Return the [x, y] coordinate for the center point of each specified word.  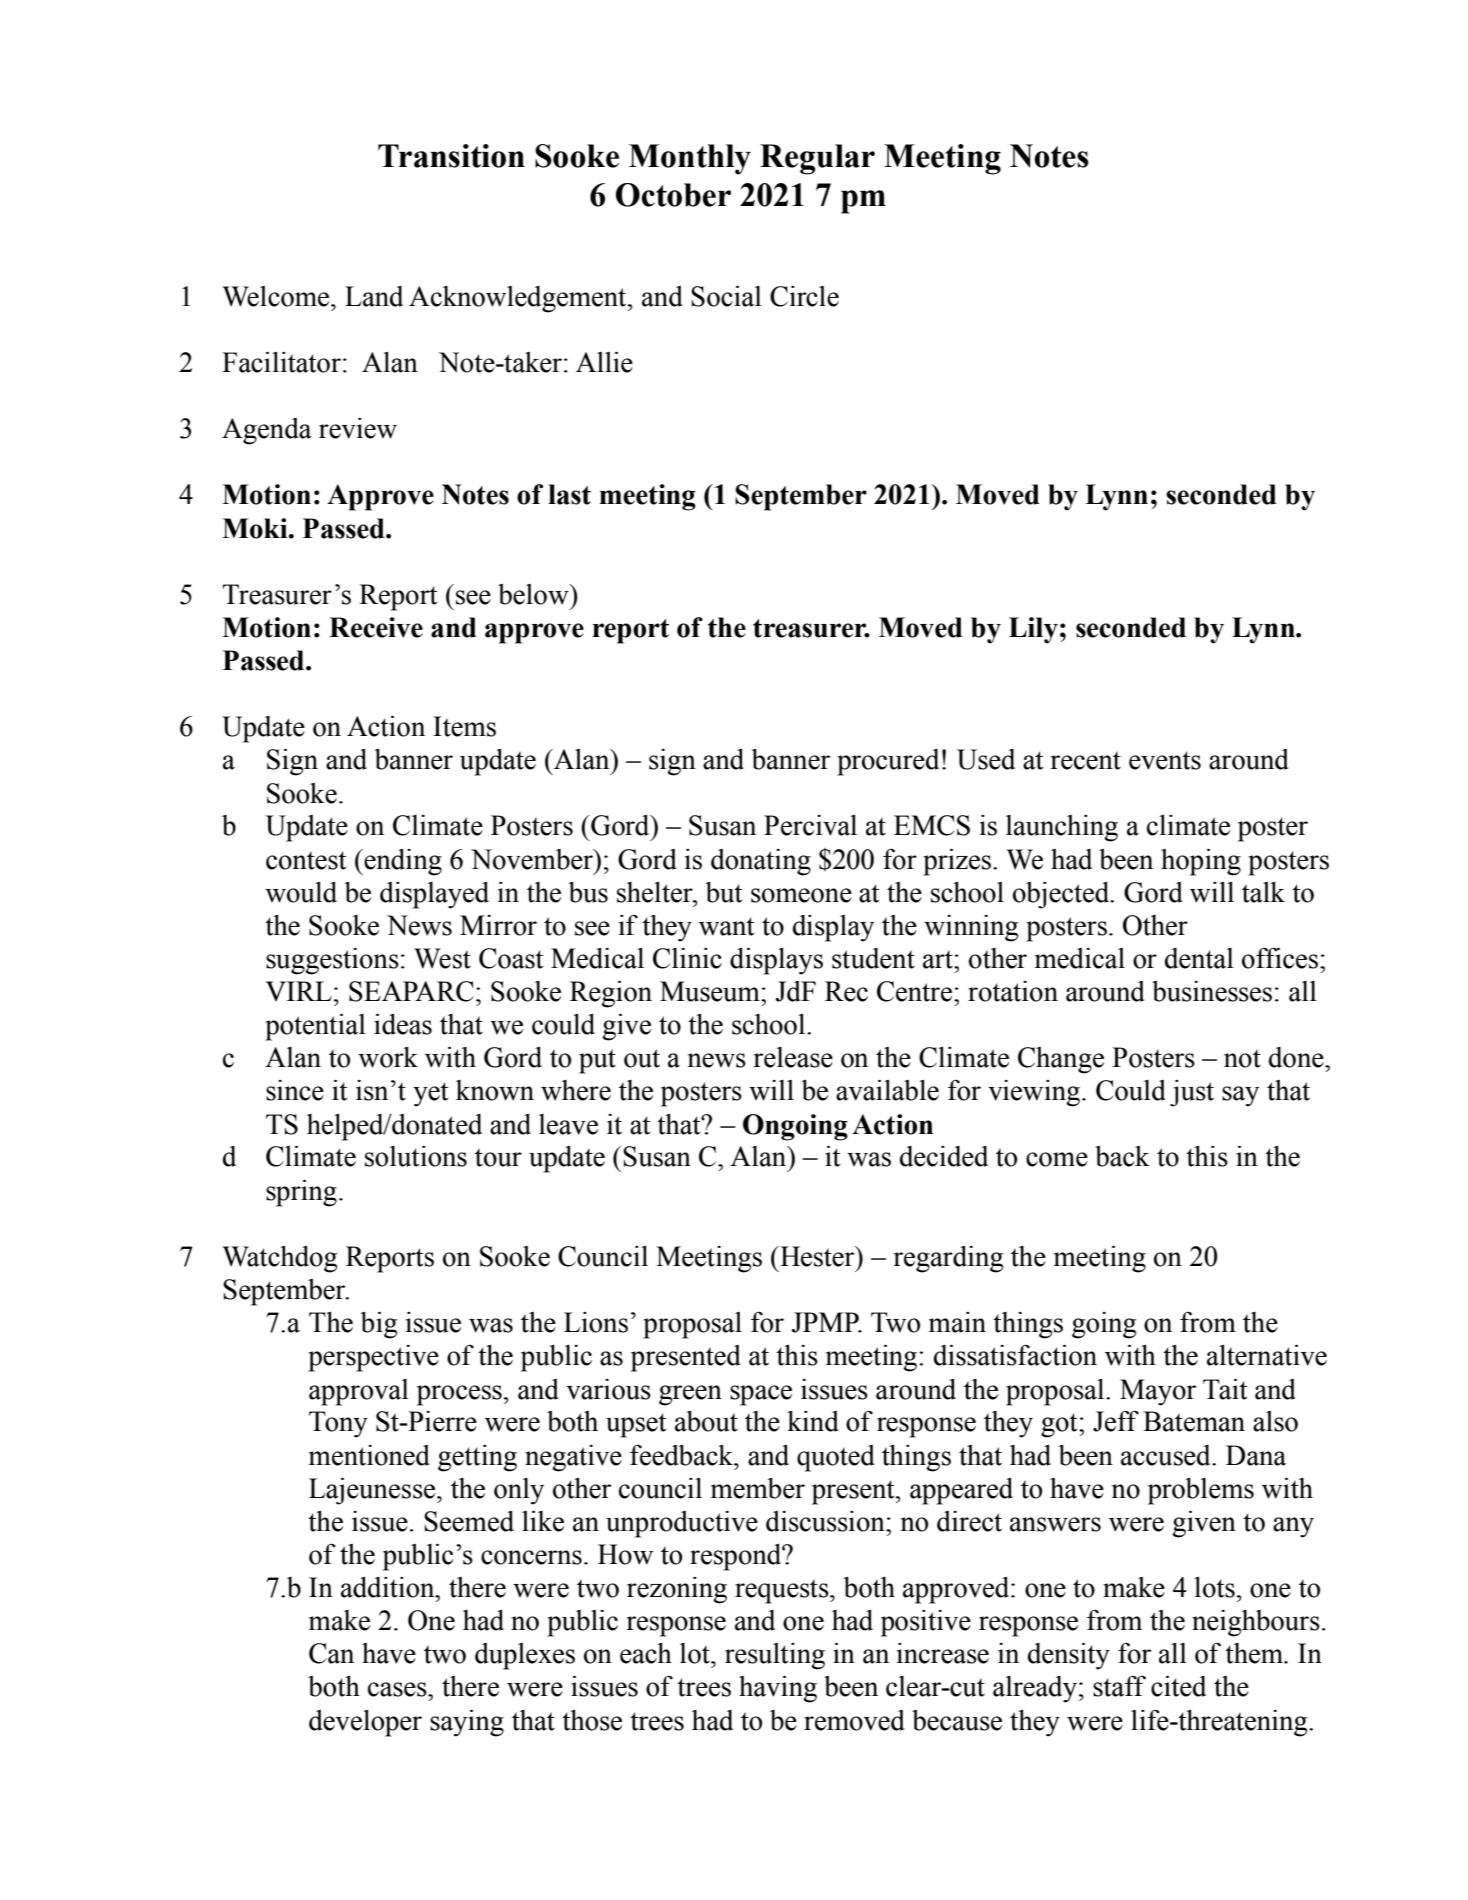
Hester [817, 1256]
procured [888, 762]
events [1165, 760]
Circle [804, 296]
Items [464, 726]
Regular [817, 159]
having [778, 1689]
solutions [416, 1156]
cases [398, 1689]
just [1192, 1093]
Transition [451, 156]
